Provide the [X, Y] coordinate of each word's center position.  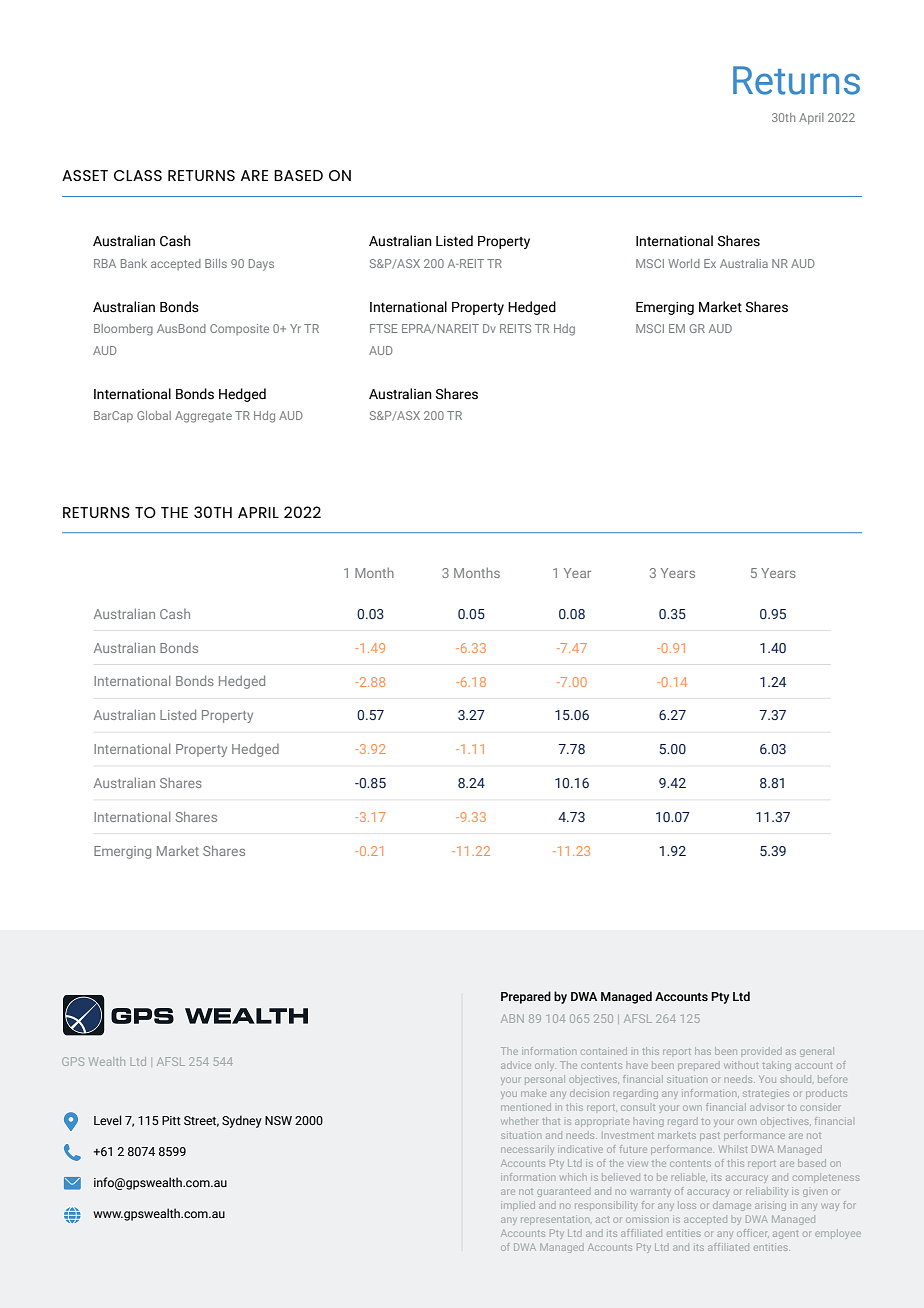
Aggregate [203, 417]
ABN [512, 1018]
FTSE [383, 328]
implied [518, 1206]
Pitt [171, 1120]
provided [761, 1052]
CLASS [138, 175]
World [684, 263]
